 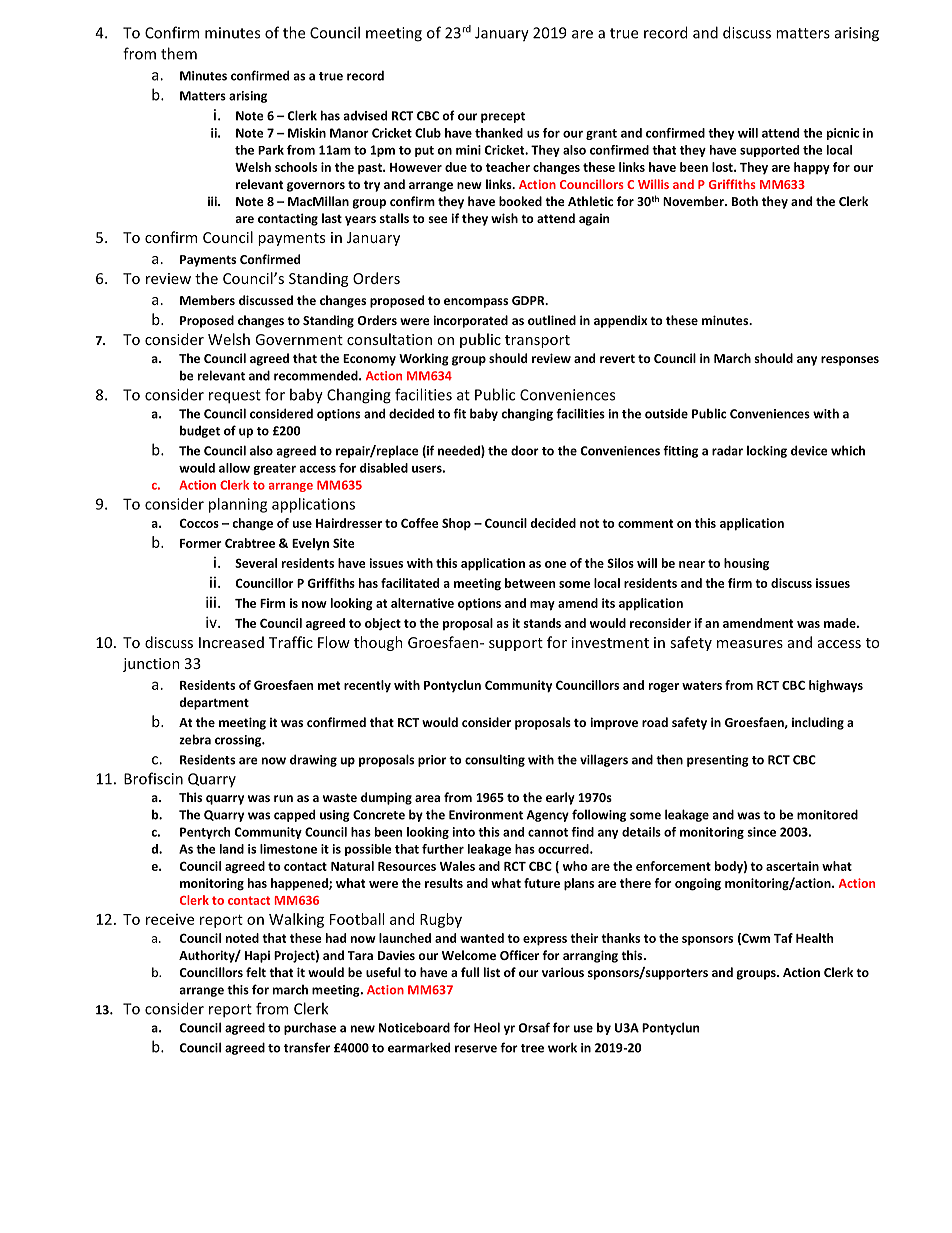 What do you see at coordinates (476, 1049) in the screenshot?
I see `reserve` at bounding box center [476, 1049].
